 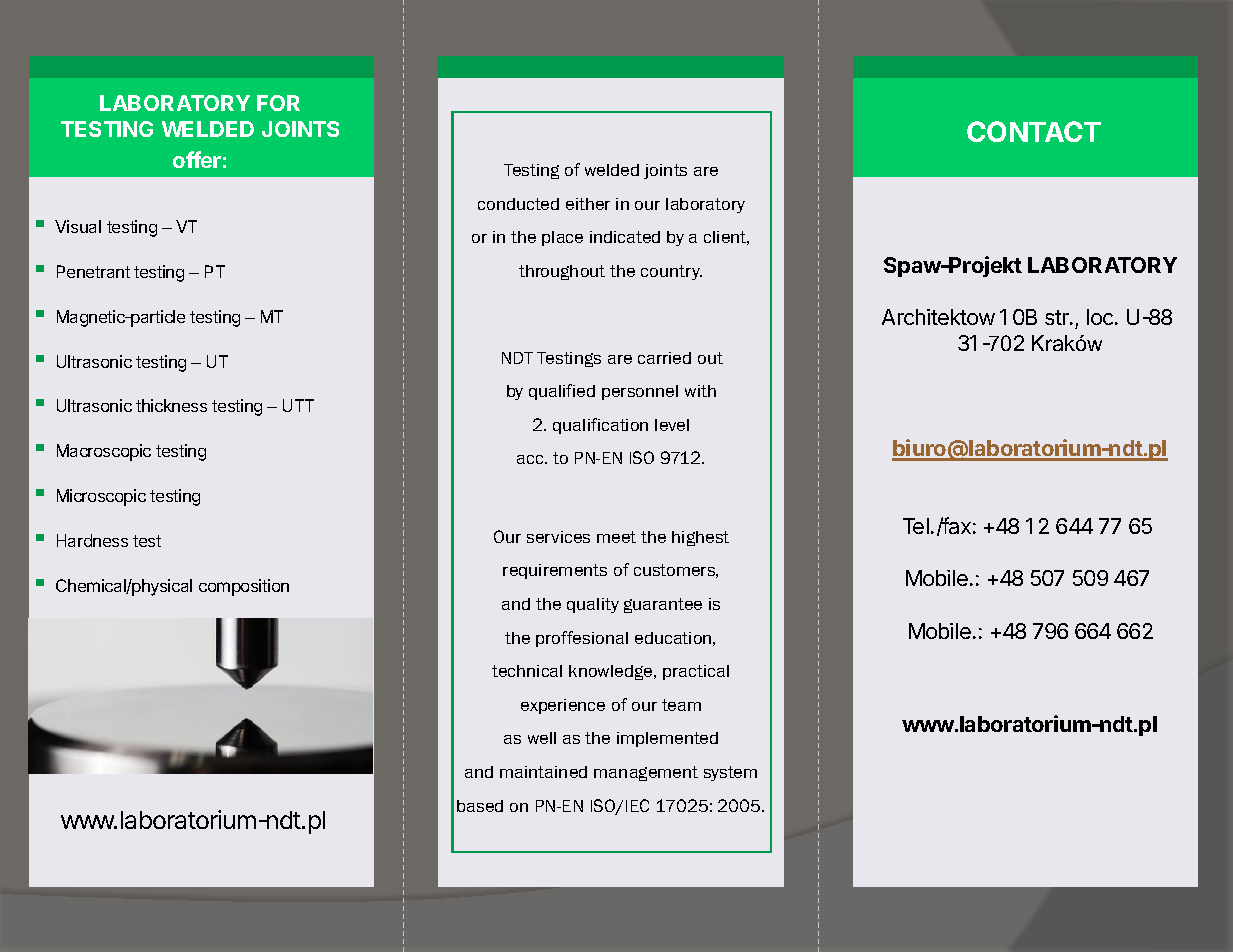 What do you see at coordinates (555, 571) in the image?
I see `requirements` at bounding box center [555, 571].
